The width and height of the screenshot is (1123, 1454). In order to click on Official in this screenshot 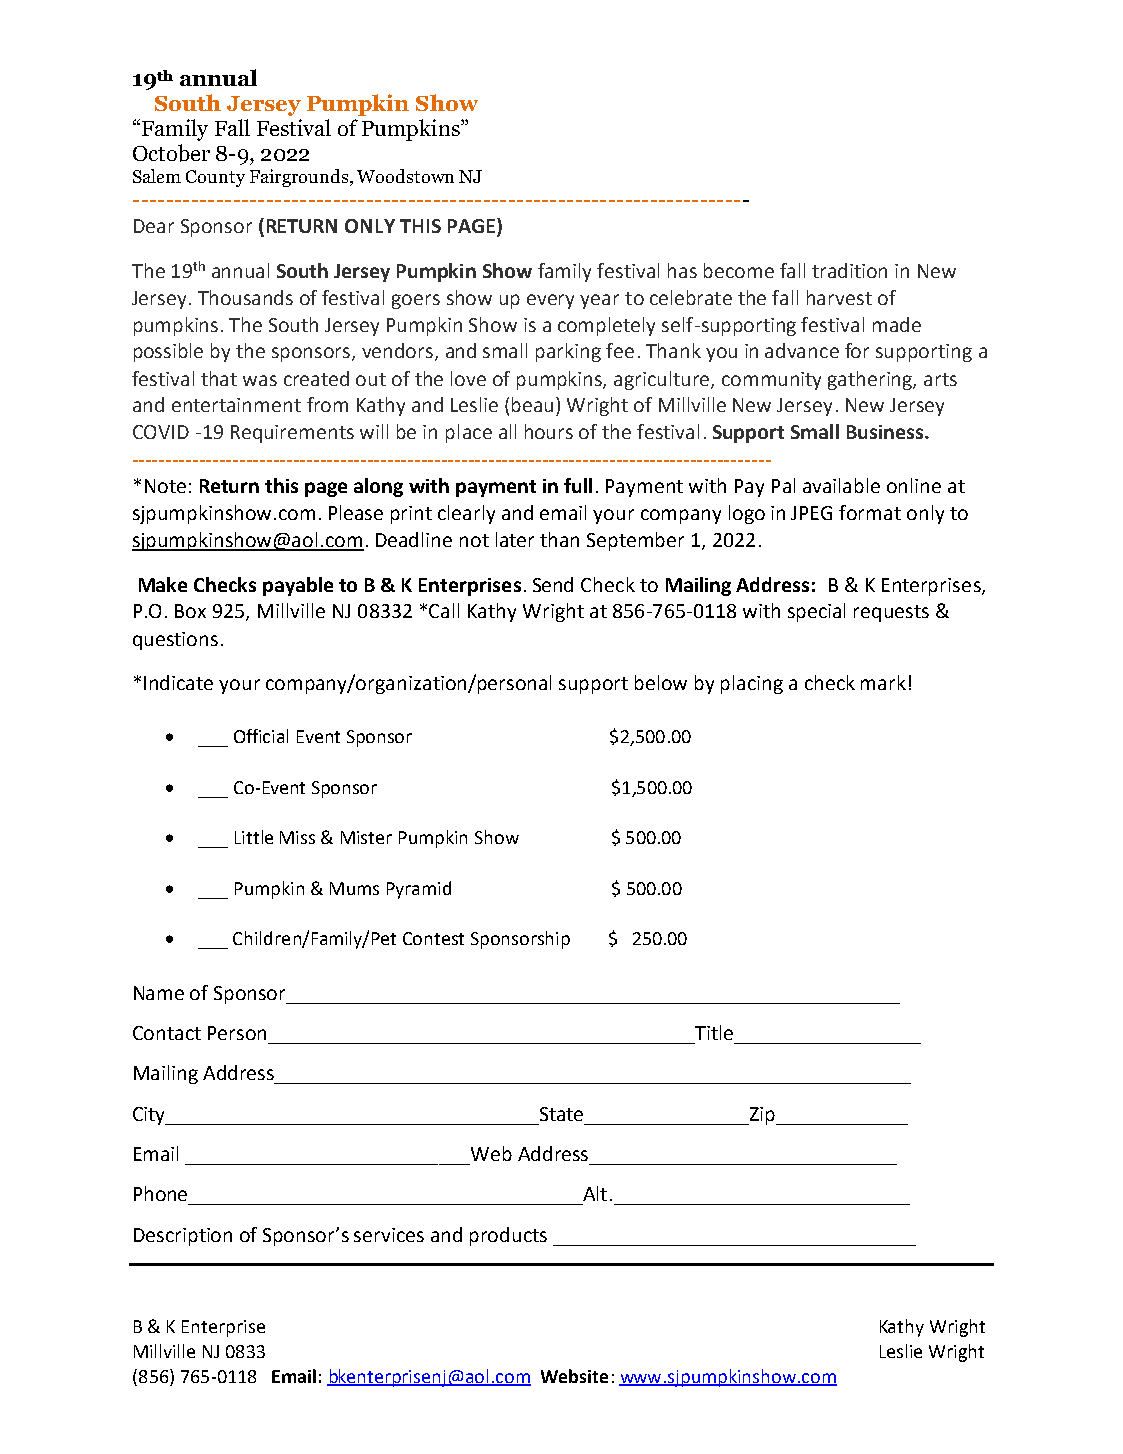, I will do `click(261, 736)`.
